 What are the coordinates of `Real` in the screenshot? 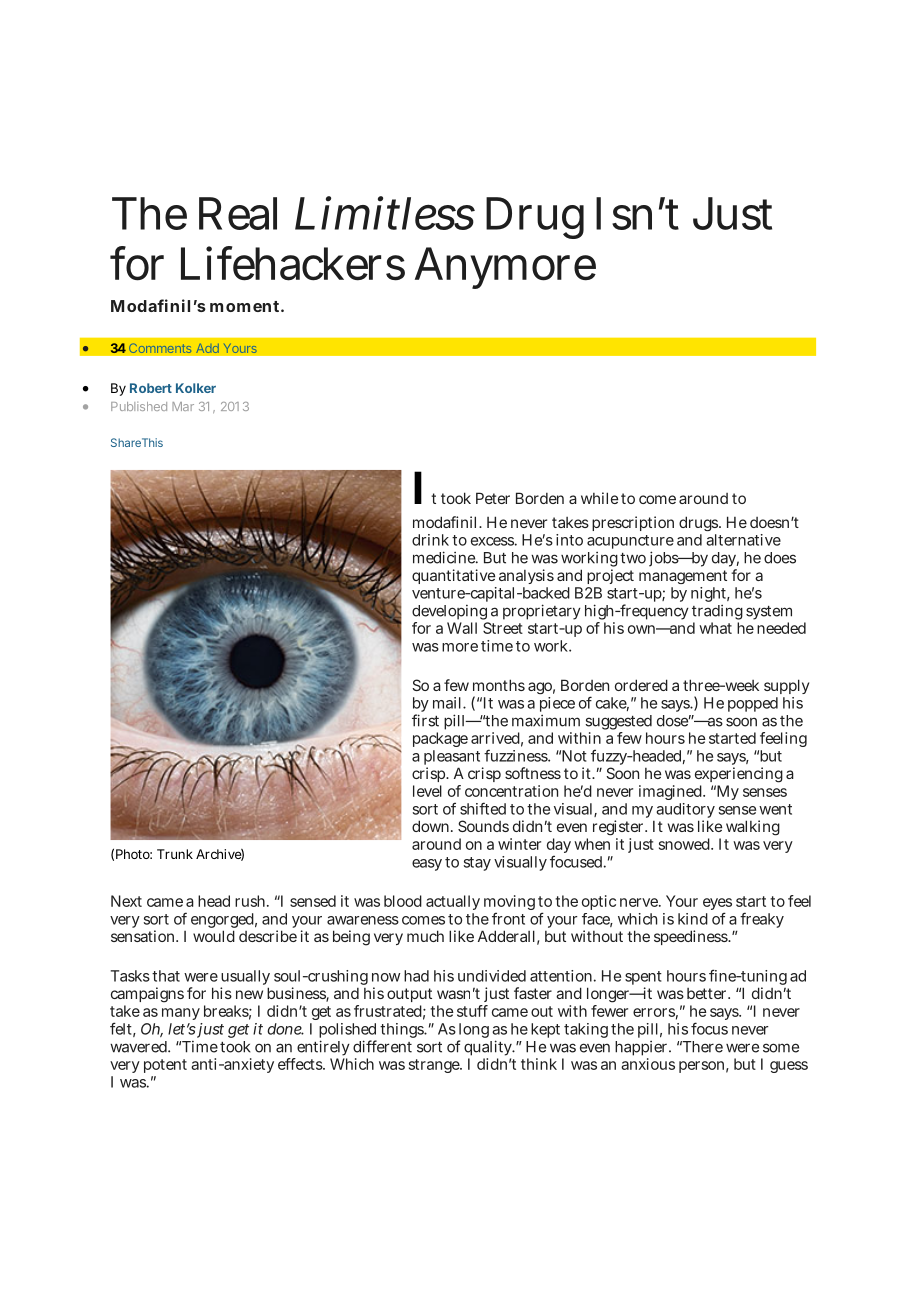 It's located at (238, 213).
